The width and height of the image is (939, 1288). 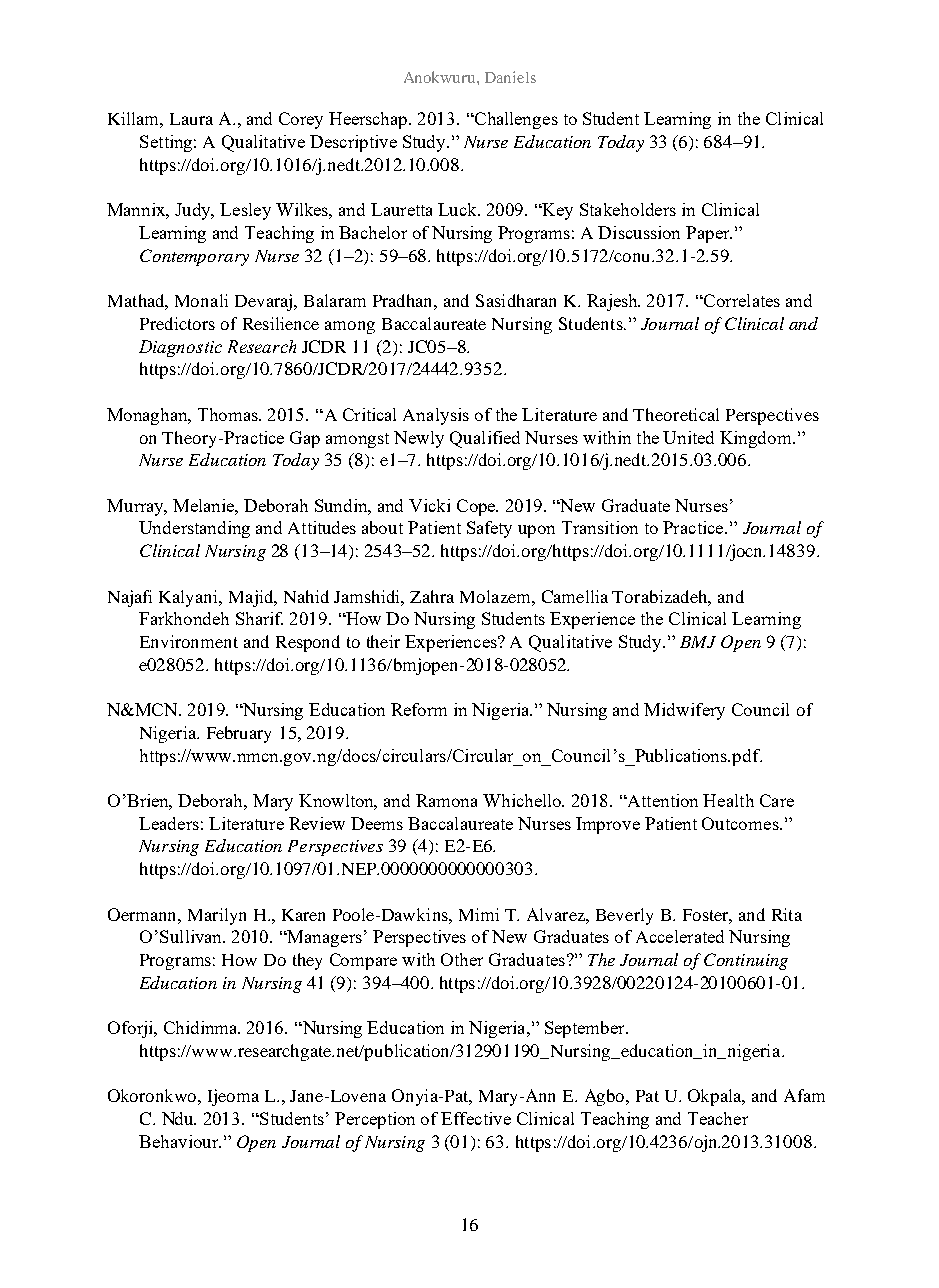 I want to click on Effective, so click(x=476, y=1118).
